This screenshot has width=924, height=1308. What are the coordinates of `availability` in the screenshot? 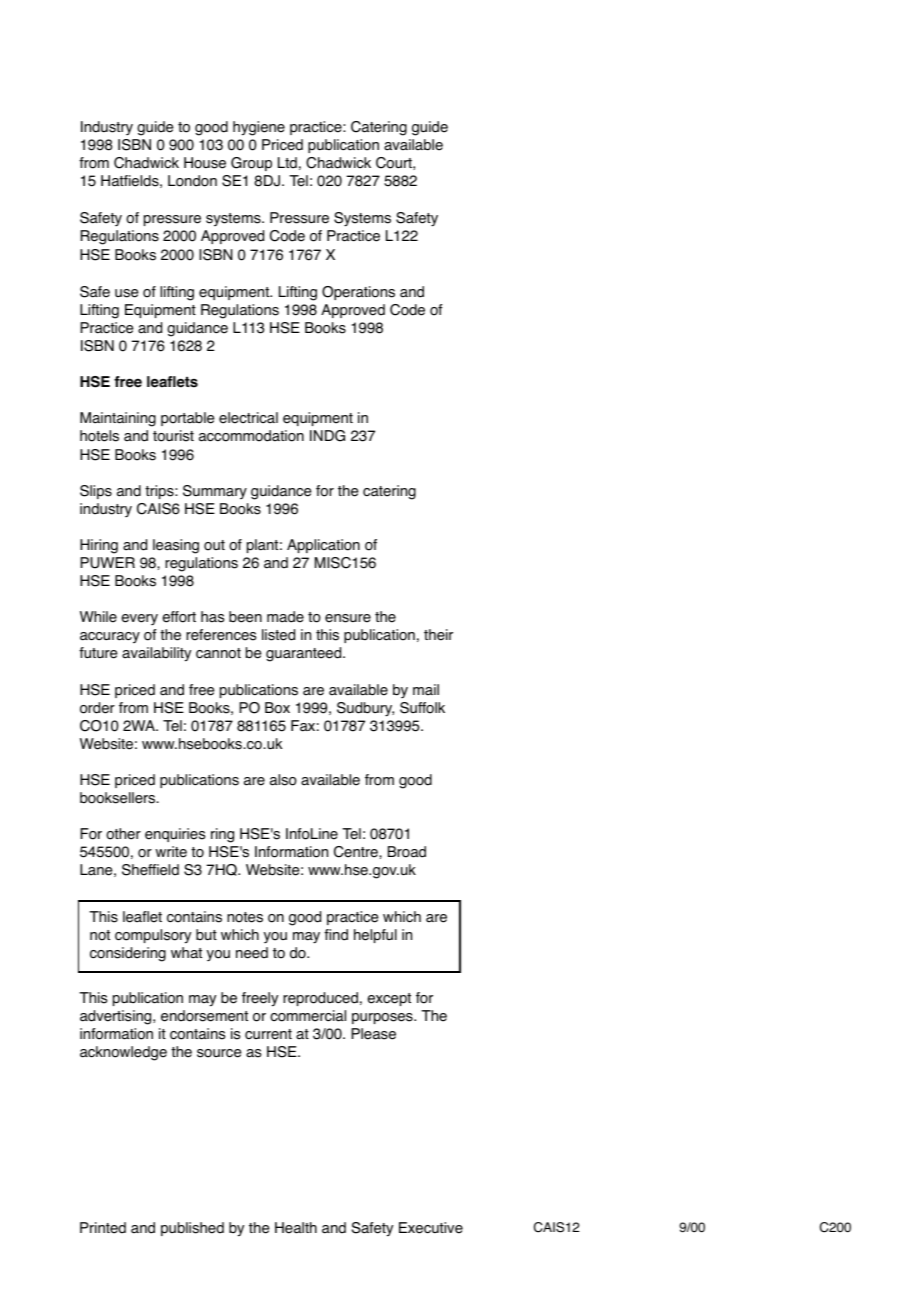 It's located at (156, 654).
